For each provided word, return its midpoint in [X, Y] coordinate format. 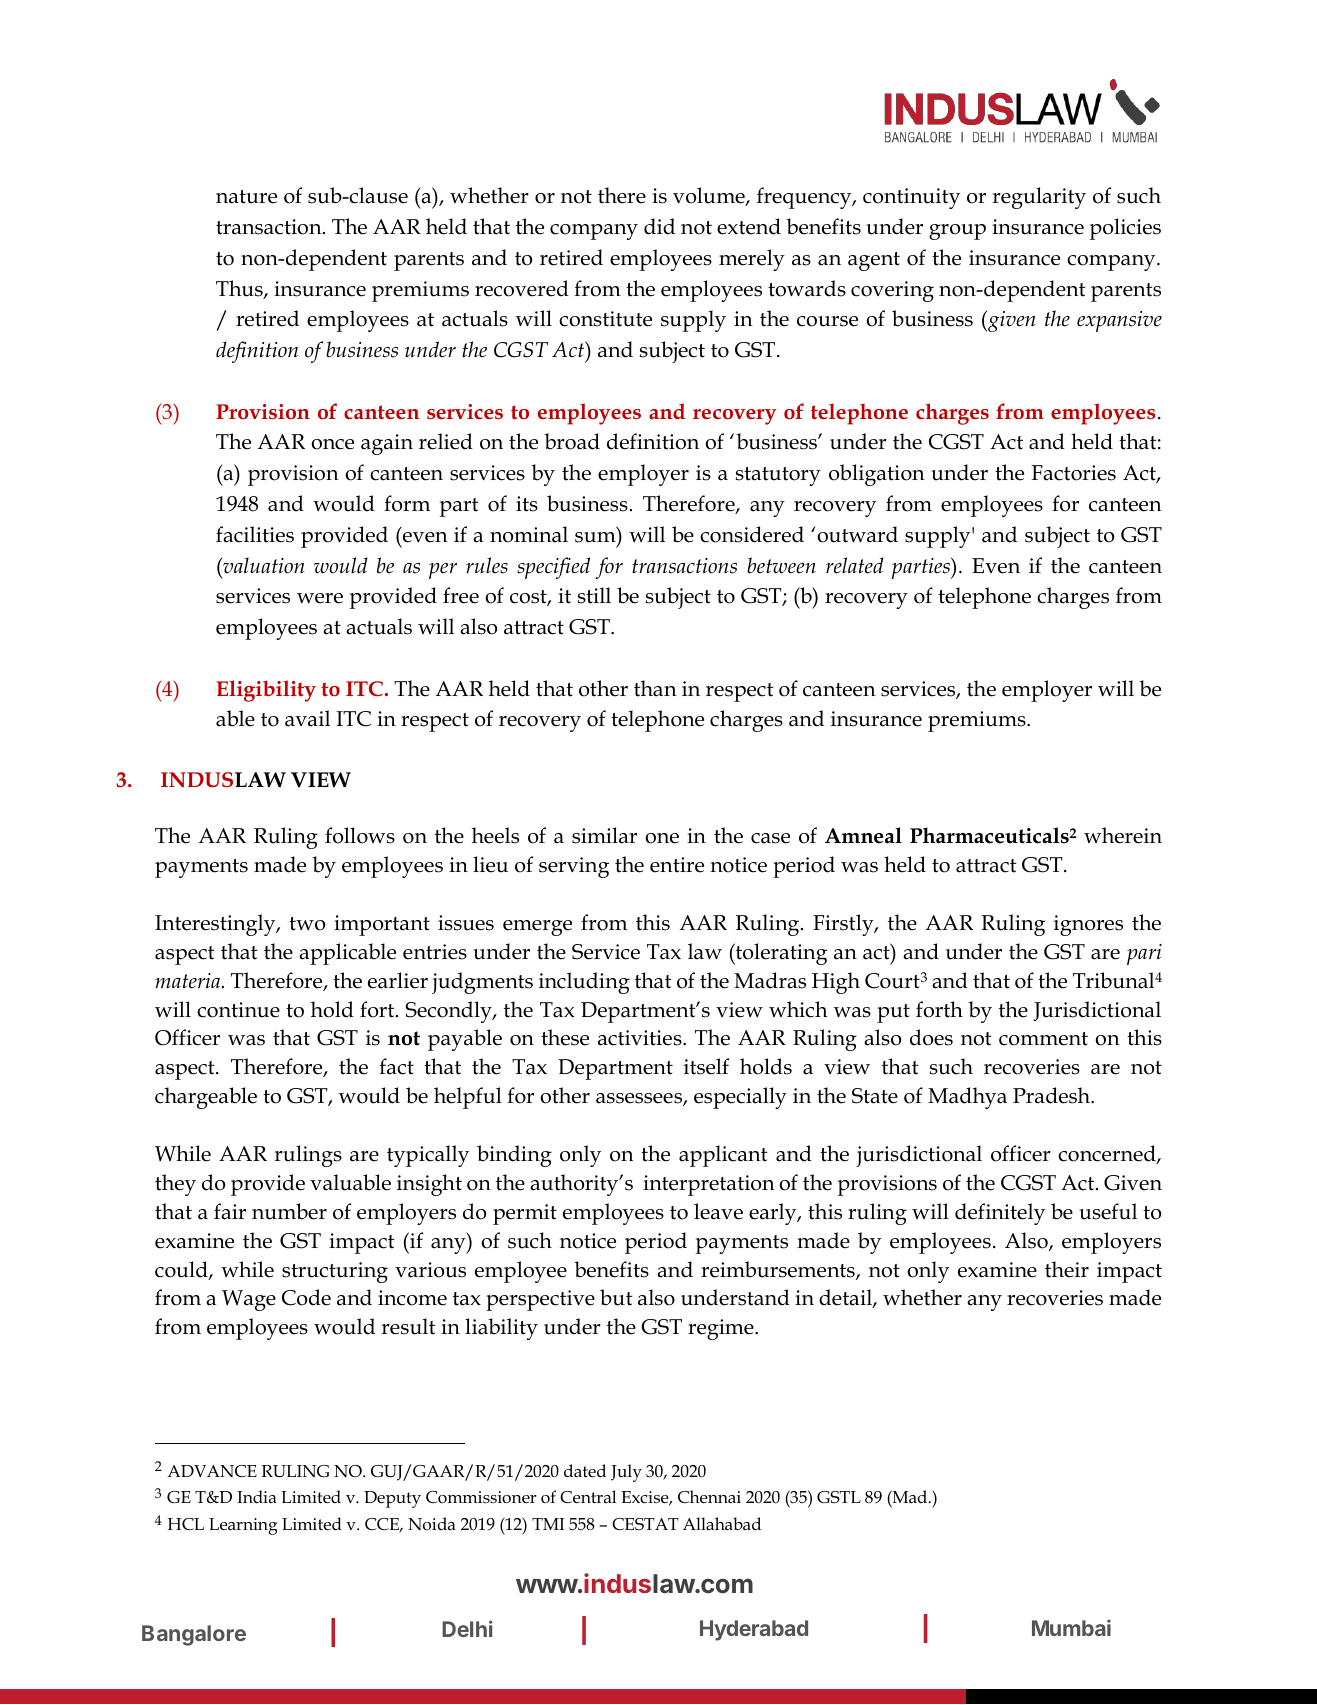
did [659, 226]
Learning [243, 1526]
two [307, 924]
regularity [1039, 198]
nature [246, 197]
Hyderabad [754, 1630]
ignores [1088, 925]
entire [677, 865]
